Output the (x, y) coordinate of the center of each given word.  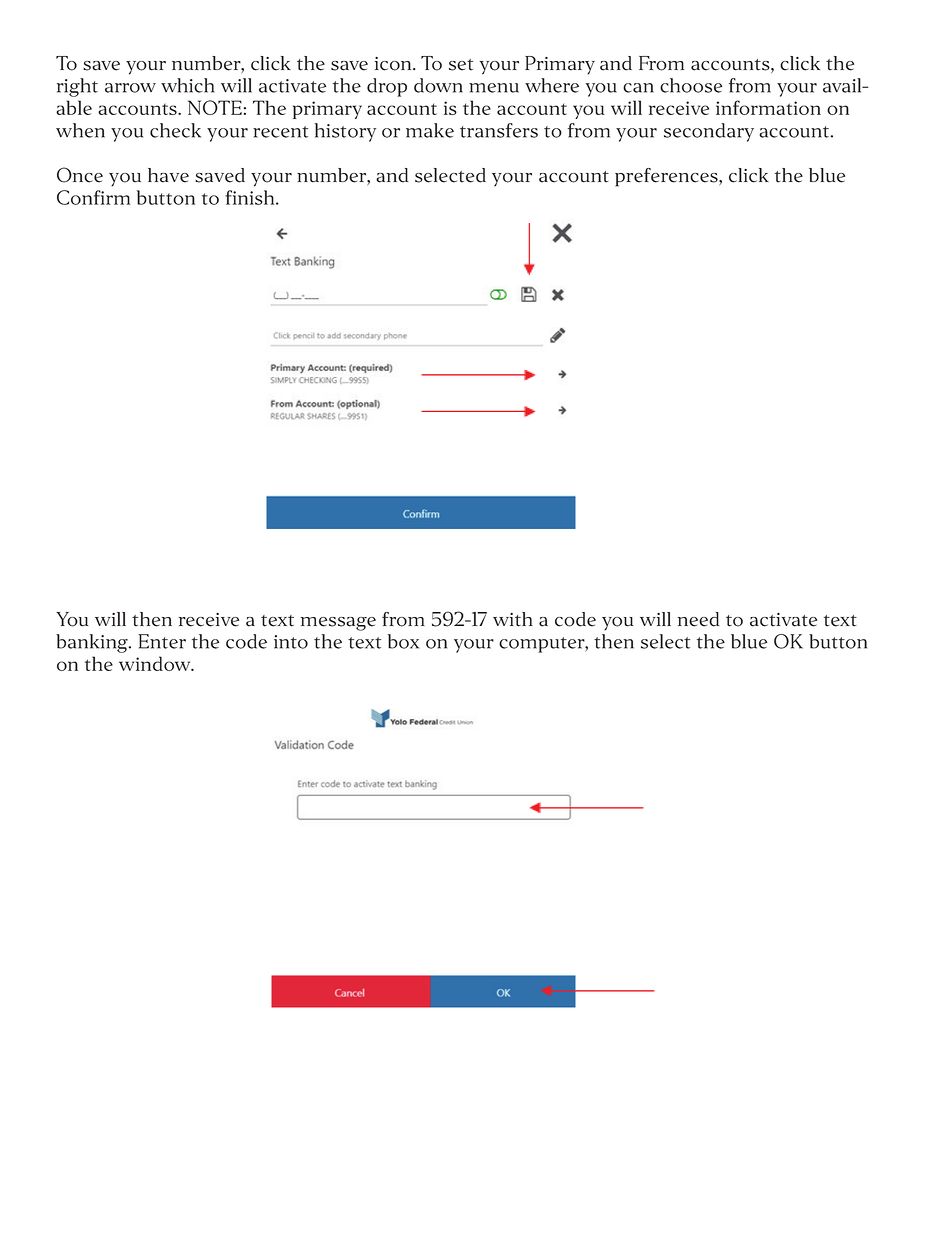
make (430, 130)
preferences (667, 177)
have (168, 175)
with (513, 619)
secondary (709, 132)
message (338, 624)
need (698, 619)
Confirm (93, 197)
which (187, 85)
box (403, 641)
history (345, 132)
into (291, 642)
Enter (162, 641)
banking (93, 643)
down (438, 85)
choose (691, 85)
